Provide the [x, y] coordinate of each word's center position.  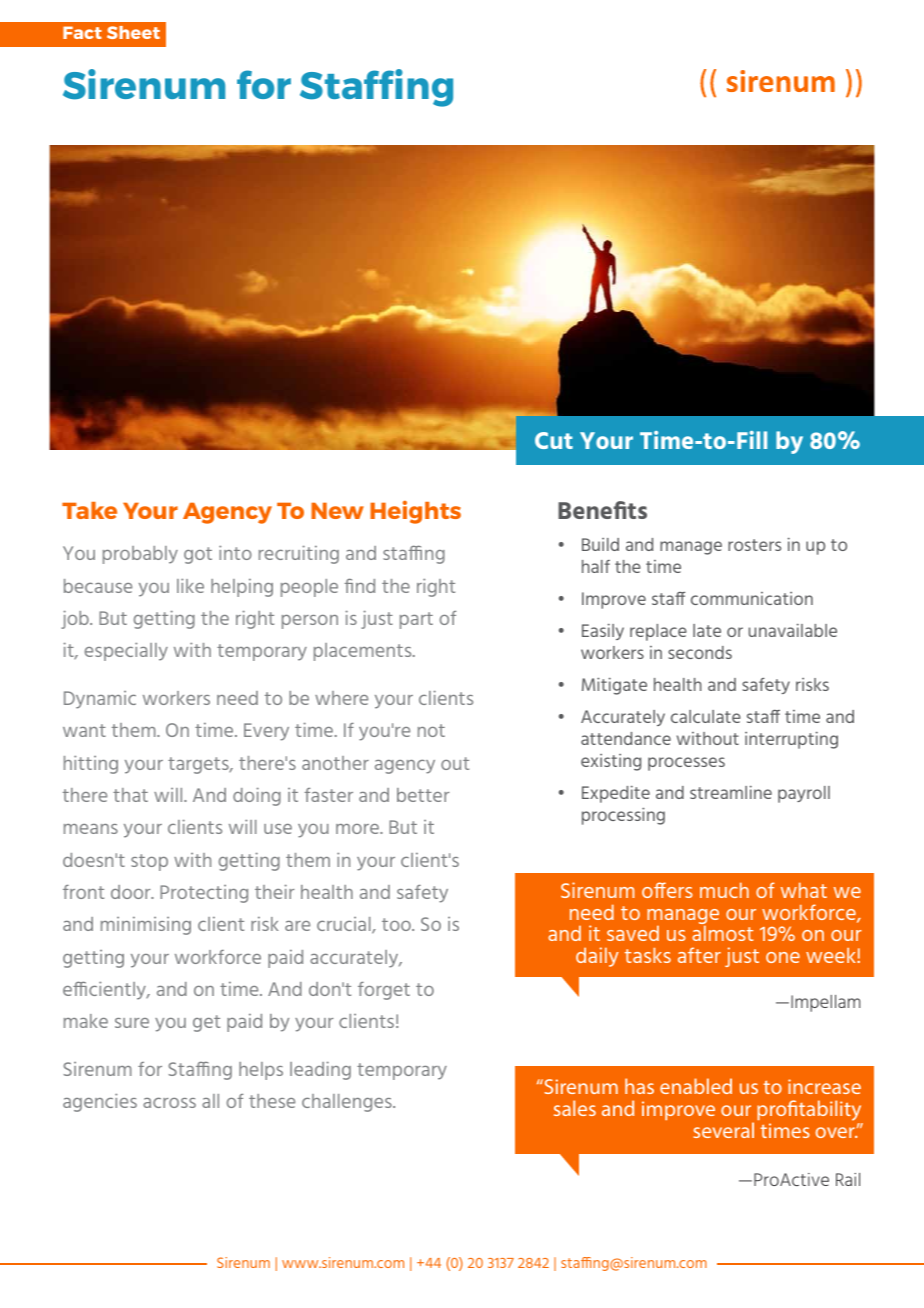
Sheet [133, 32]
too [397, 924]
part [416, 620]
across [169, 1102]
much [724, 890]
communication [752, 598]
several [723, 1130]
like [190, 585]
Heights [415, 512]
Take [89, 510]
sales [575, 1108]
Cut [554, 440]
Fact [82, 32]
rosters [754, 545]
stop [149, 862]
